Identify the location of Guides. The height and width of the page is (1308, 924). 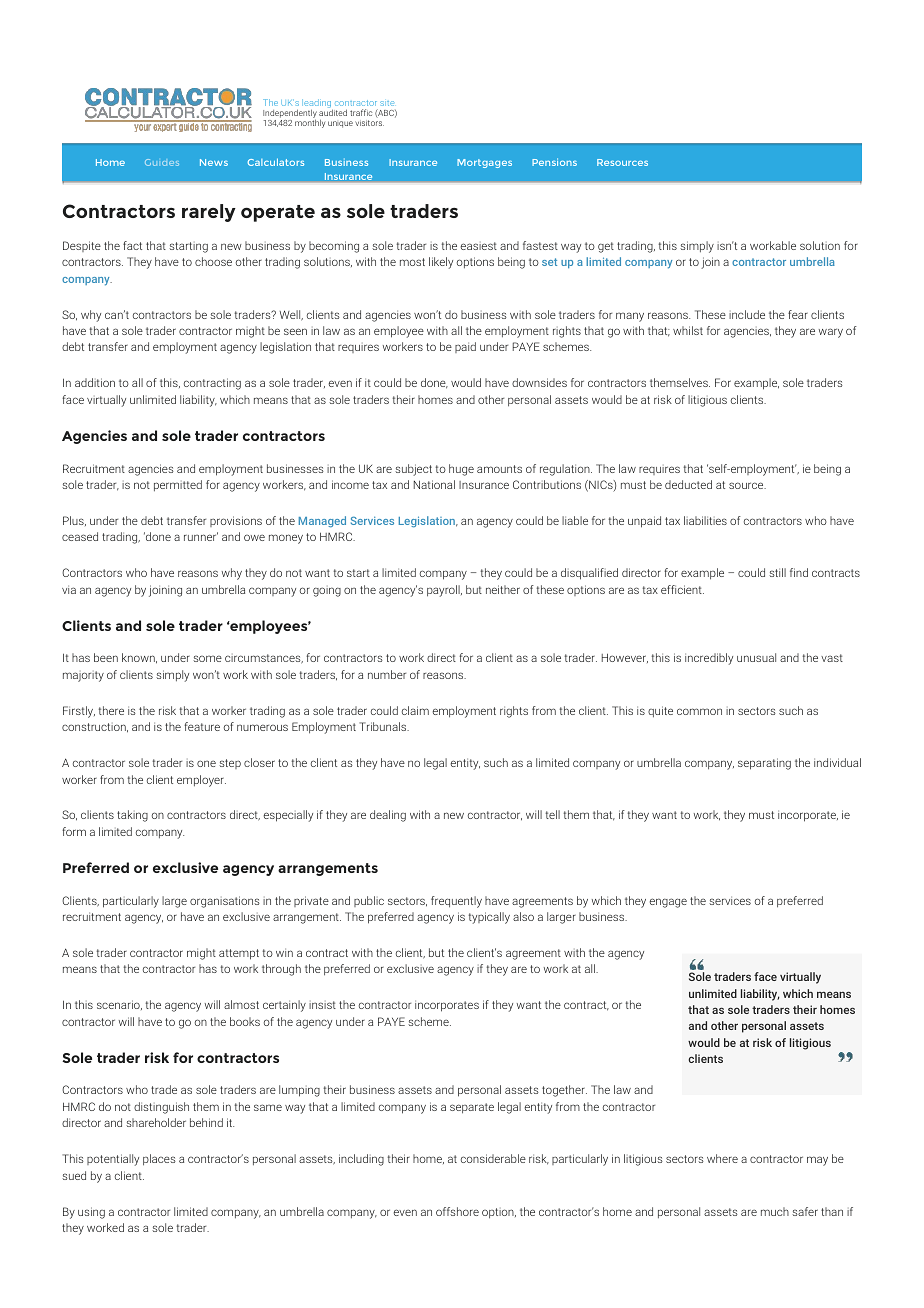
(162, 162).
